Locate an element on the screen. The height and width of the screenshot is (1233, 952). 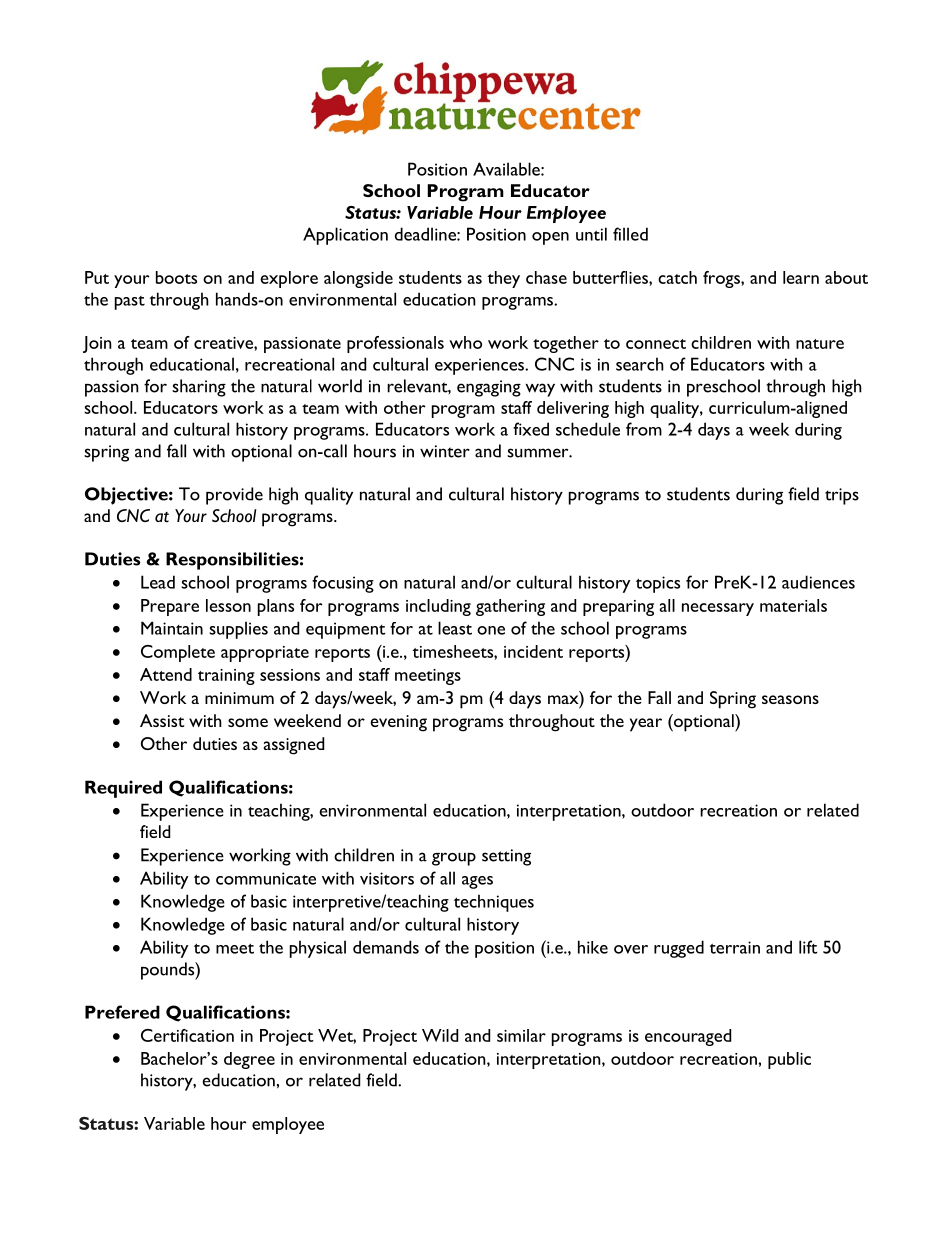
boots is located at coordinates (176, 277).
